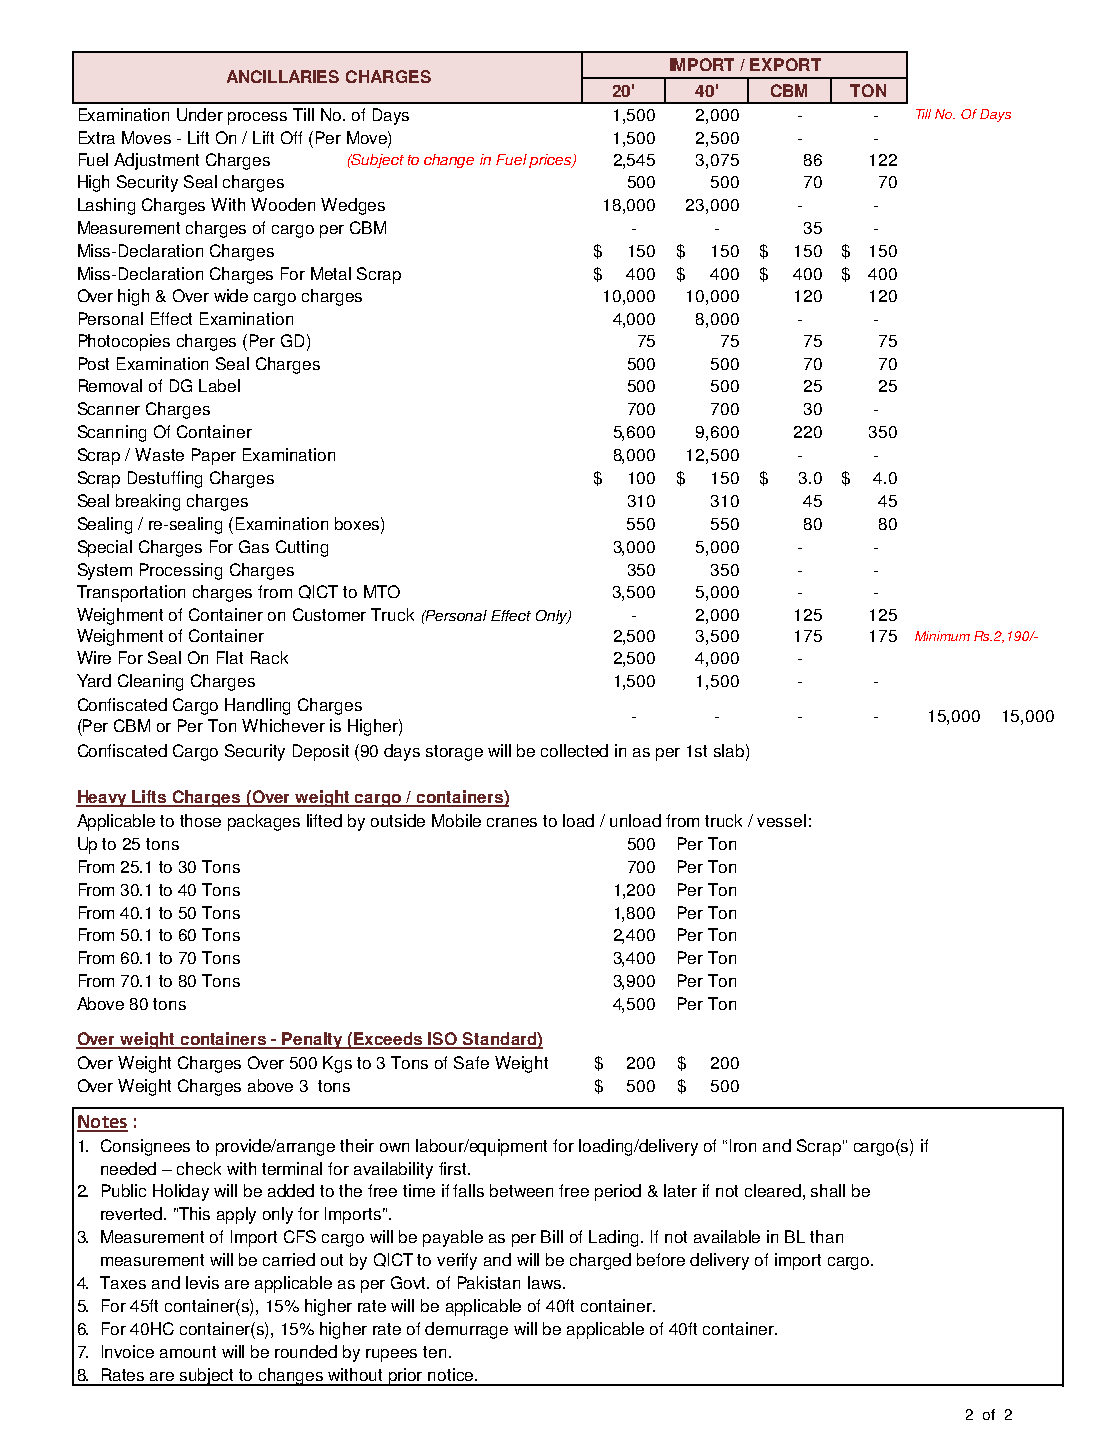 The width and height of the screenshot is (1112, 1439). What do you see at coordinates (382, 591) in the screenshot?
I see `MTO` at bounding box center [382, 591].
